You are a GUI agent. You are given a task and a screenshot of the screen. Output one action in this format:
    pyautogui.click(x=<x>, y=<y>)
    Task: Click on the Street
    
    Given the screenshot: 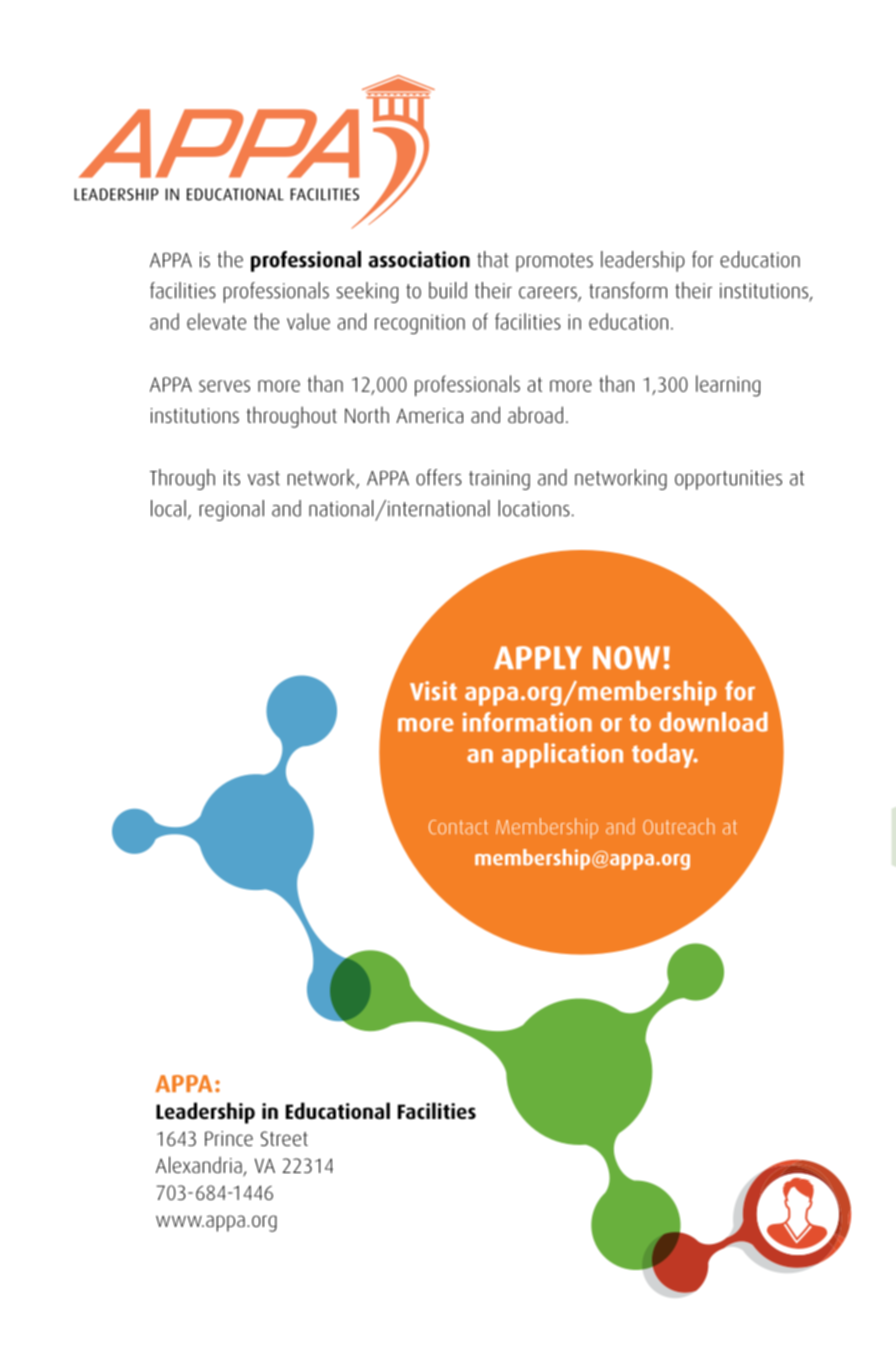 What is the action you would take?
    pyautogui.click(x=284, y=1138)
